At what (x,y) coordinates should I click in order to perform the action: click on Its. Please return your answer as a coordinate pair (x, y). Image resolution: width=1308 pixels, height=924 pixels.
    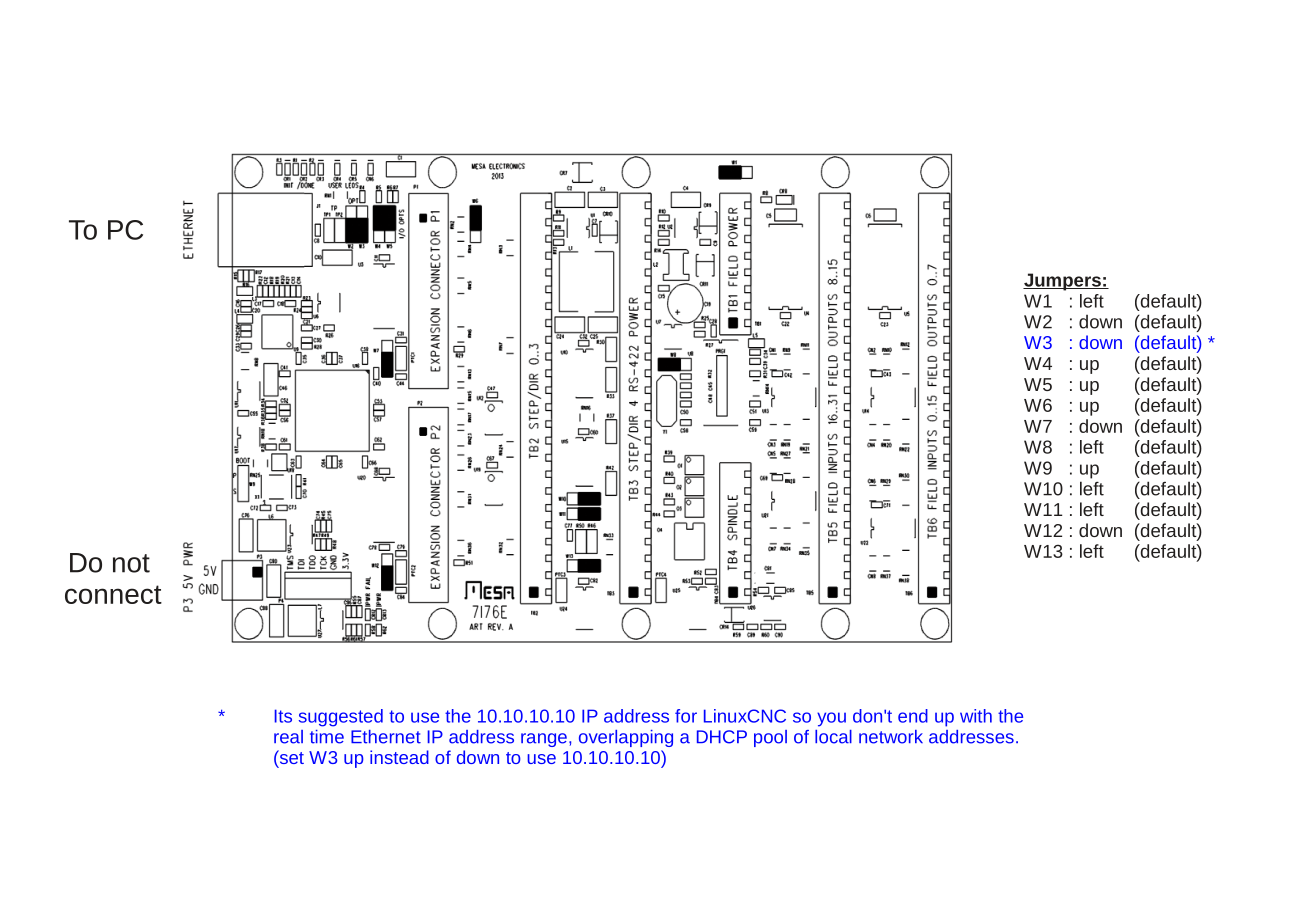
    Looking at the image, I should click on (283, 716).
